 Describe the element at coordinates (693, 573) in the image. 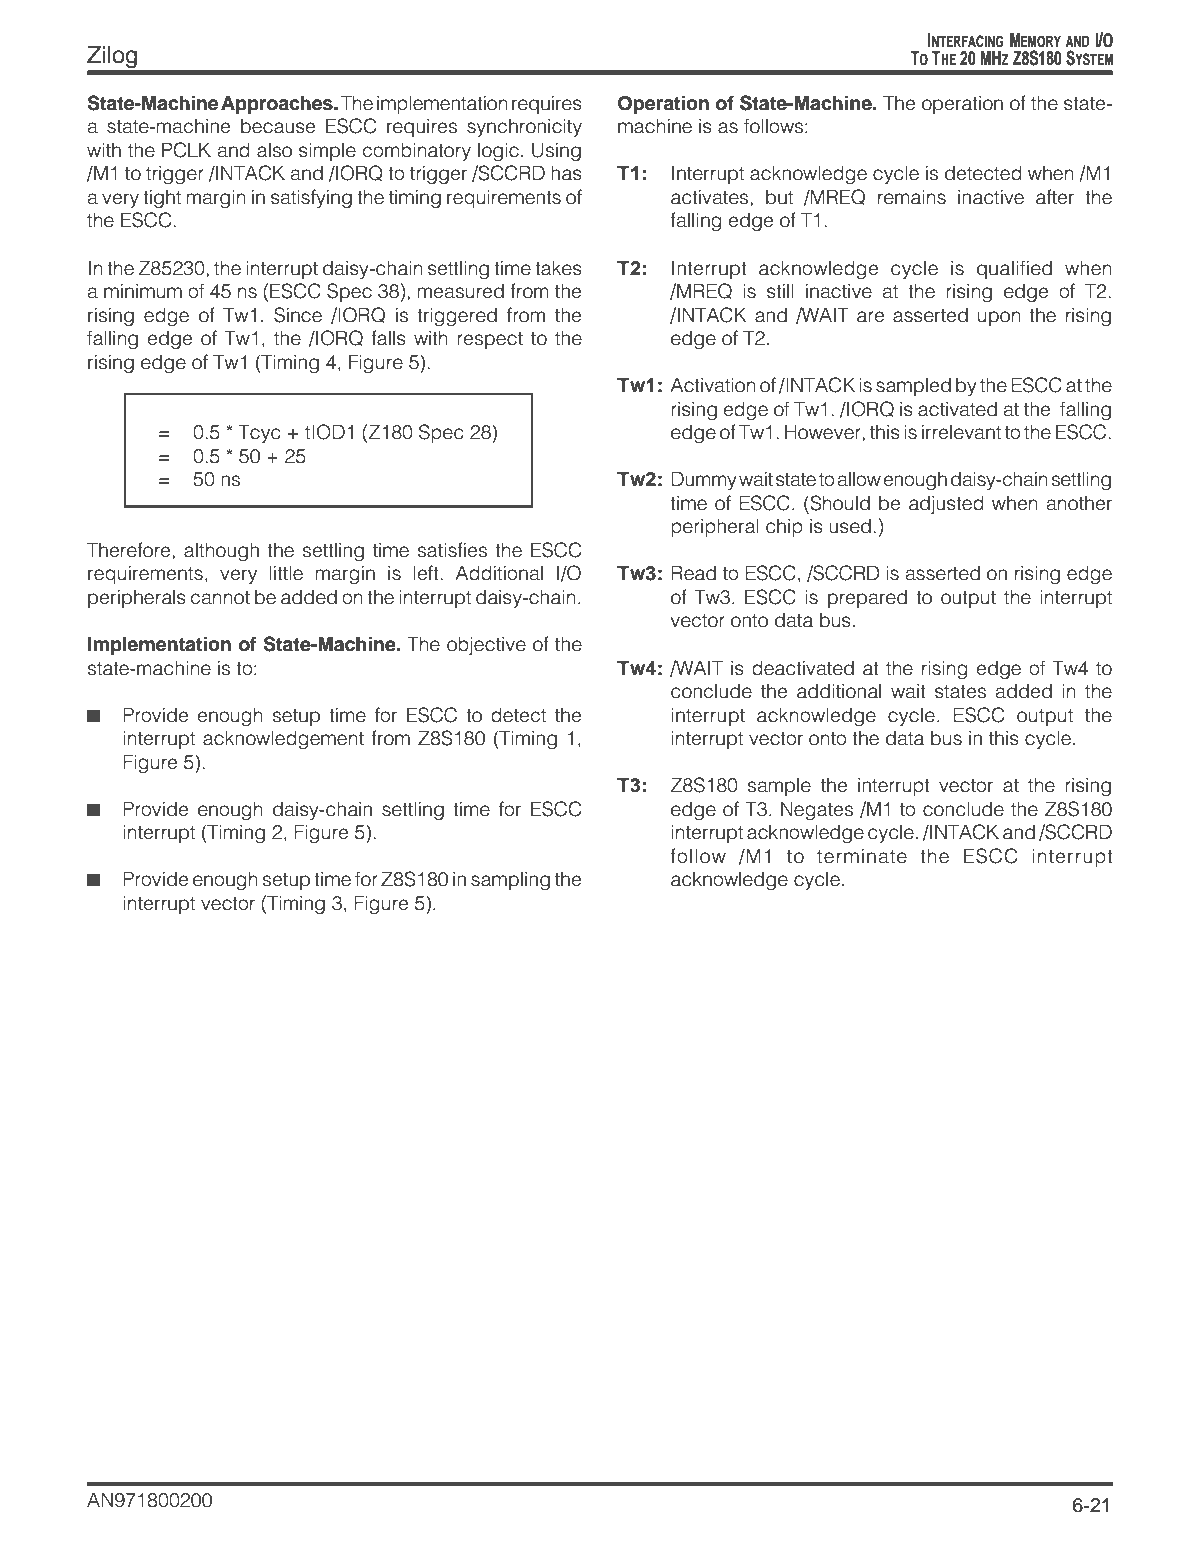

I see `Read` at that location.
